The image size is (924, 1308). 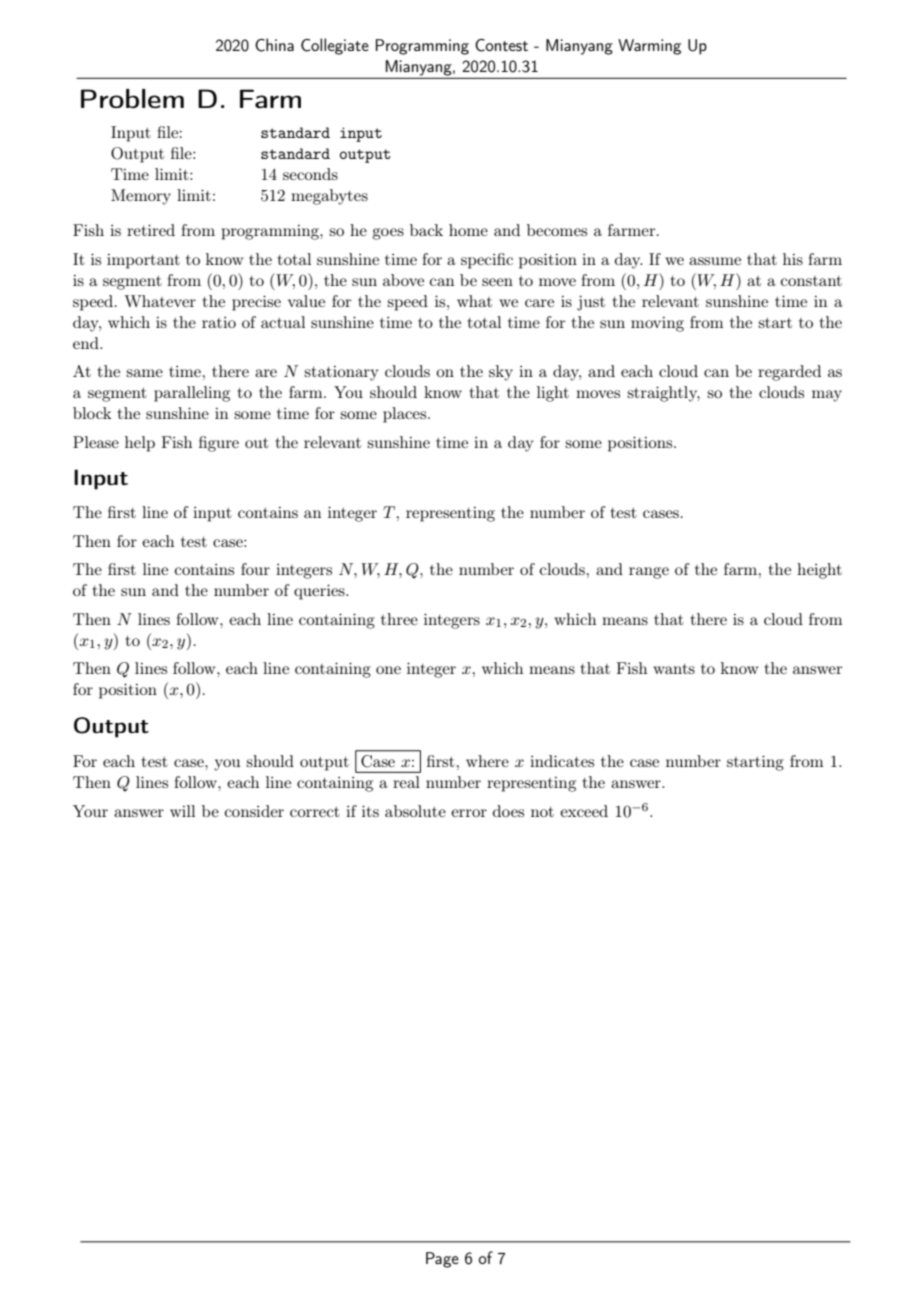 What do you see at coordinates (469, 813) in the screenshot?
I see `error` at bounding box center [469, 813].
